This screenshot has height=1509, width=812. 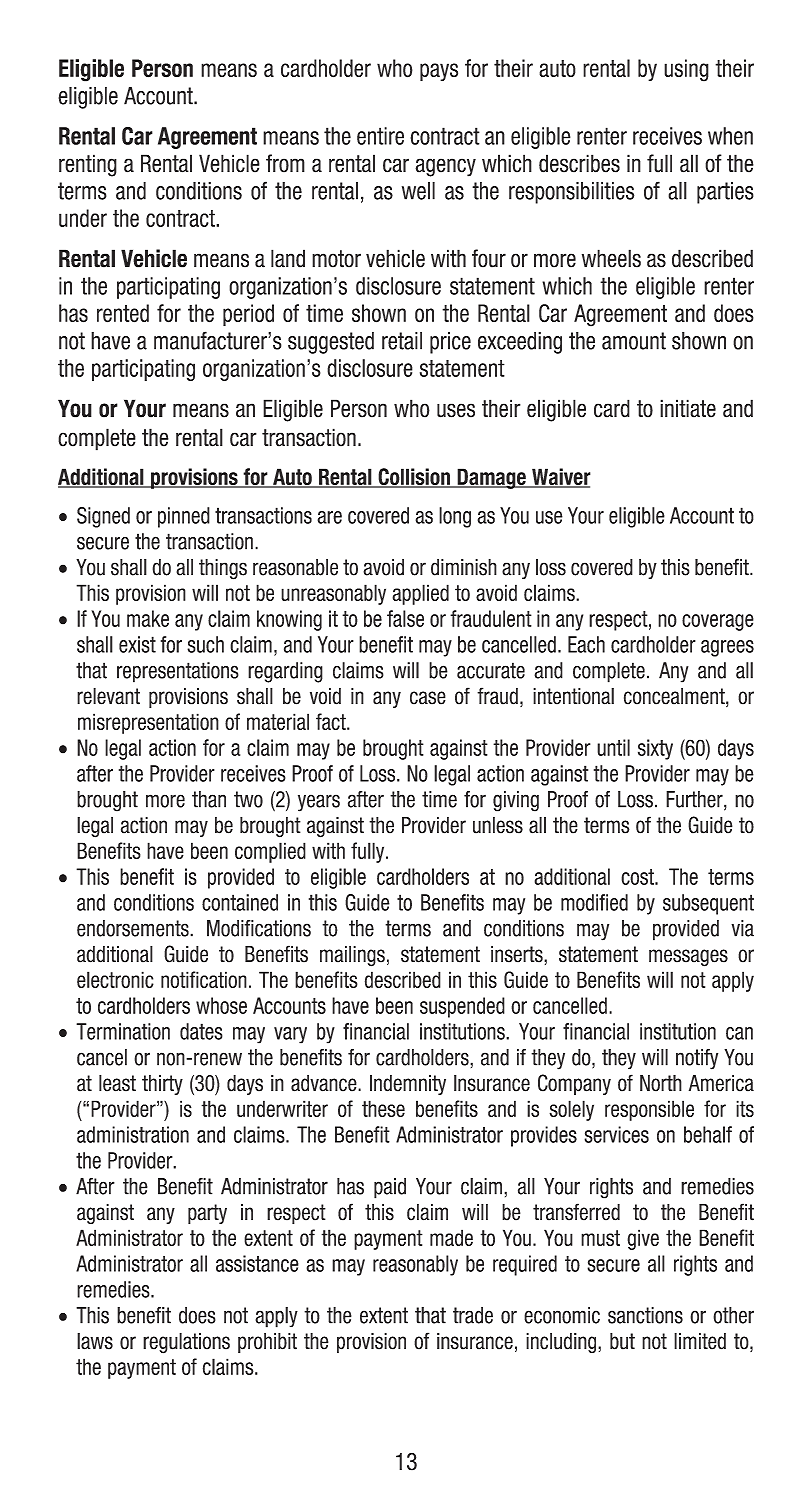 I want to click on misrepresentation, so click(x=148, y=723).
